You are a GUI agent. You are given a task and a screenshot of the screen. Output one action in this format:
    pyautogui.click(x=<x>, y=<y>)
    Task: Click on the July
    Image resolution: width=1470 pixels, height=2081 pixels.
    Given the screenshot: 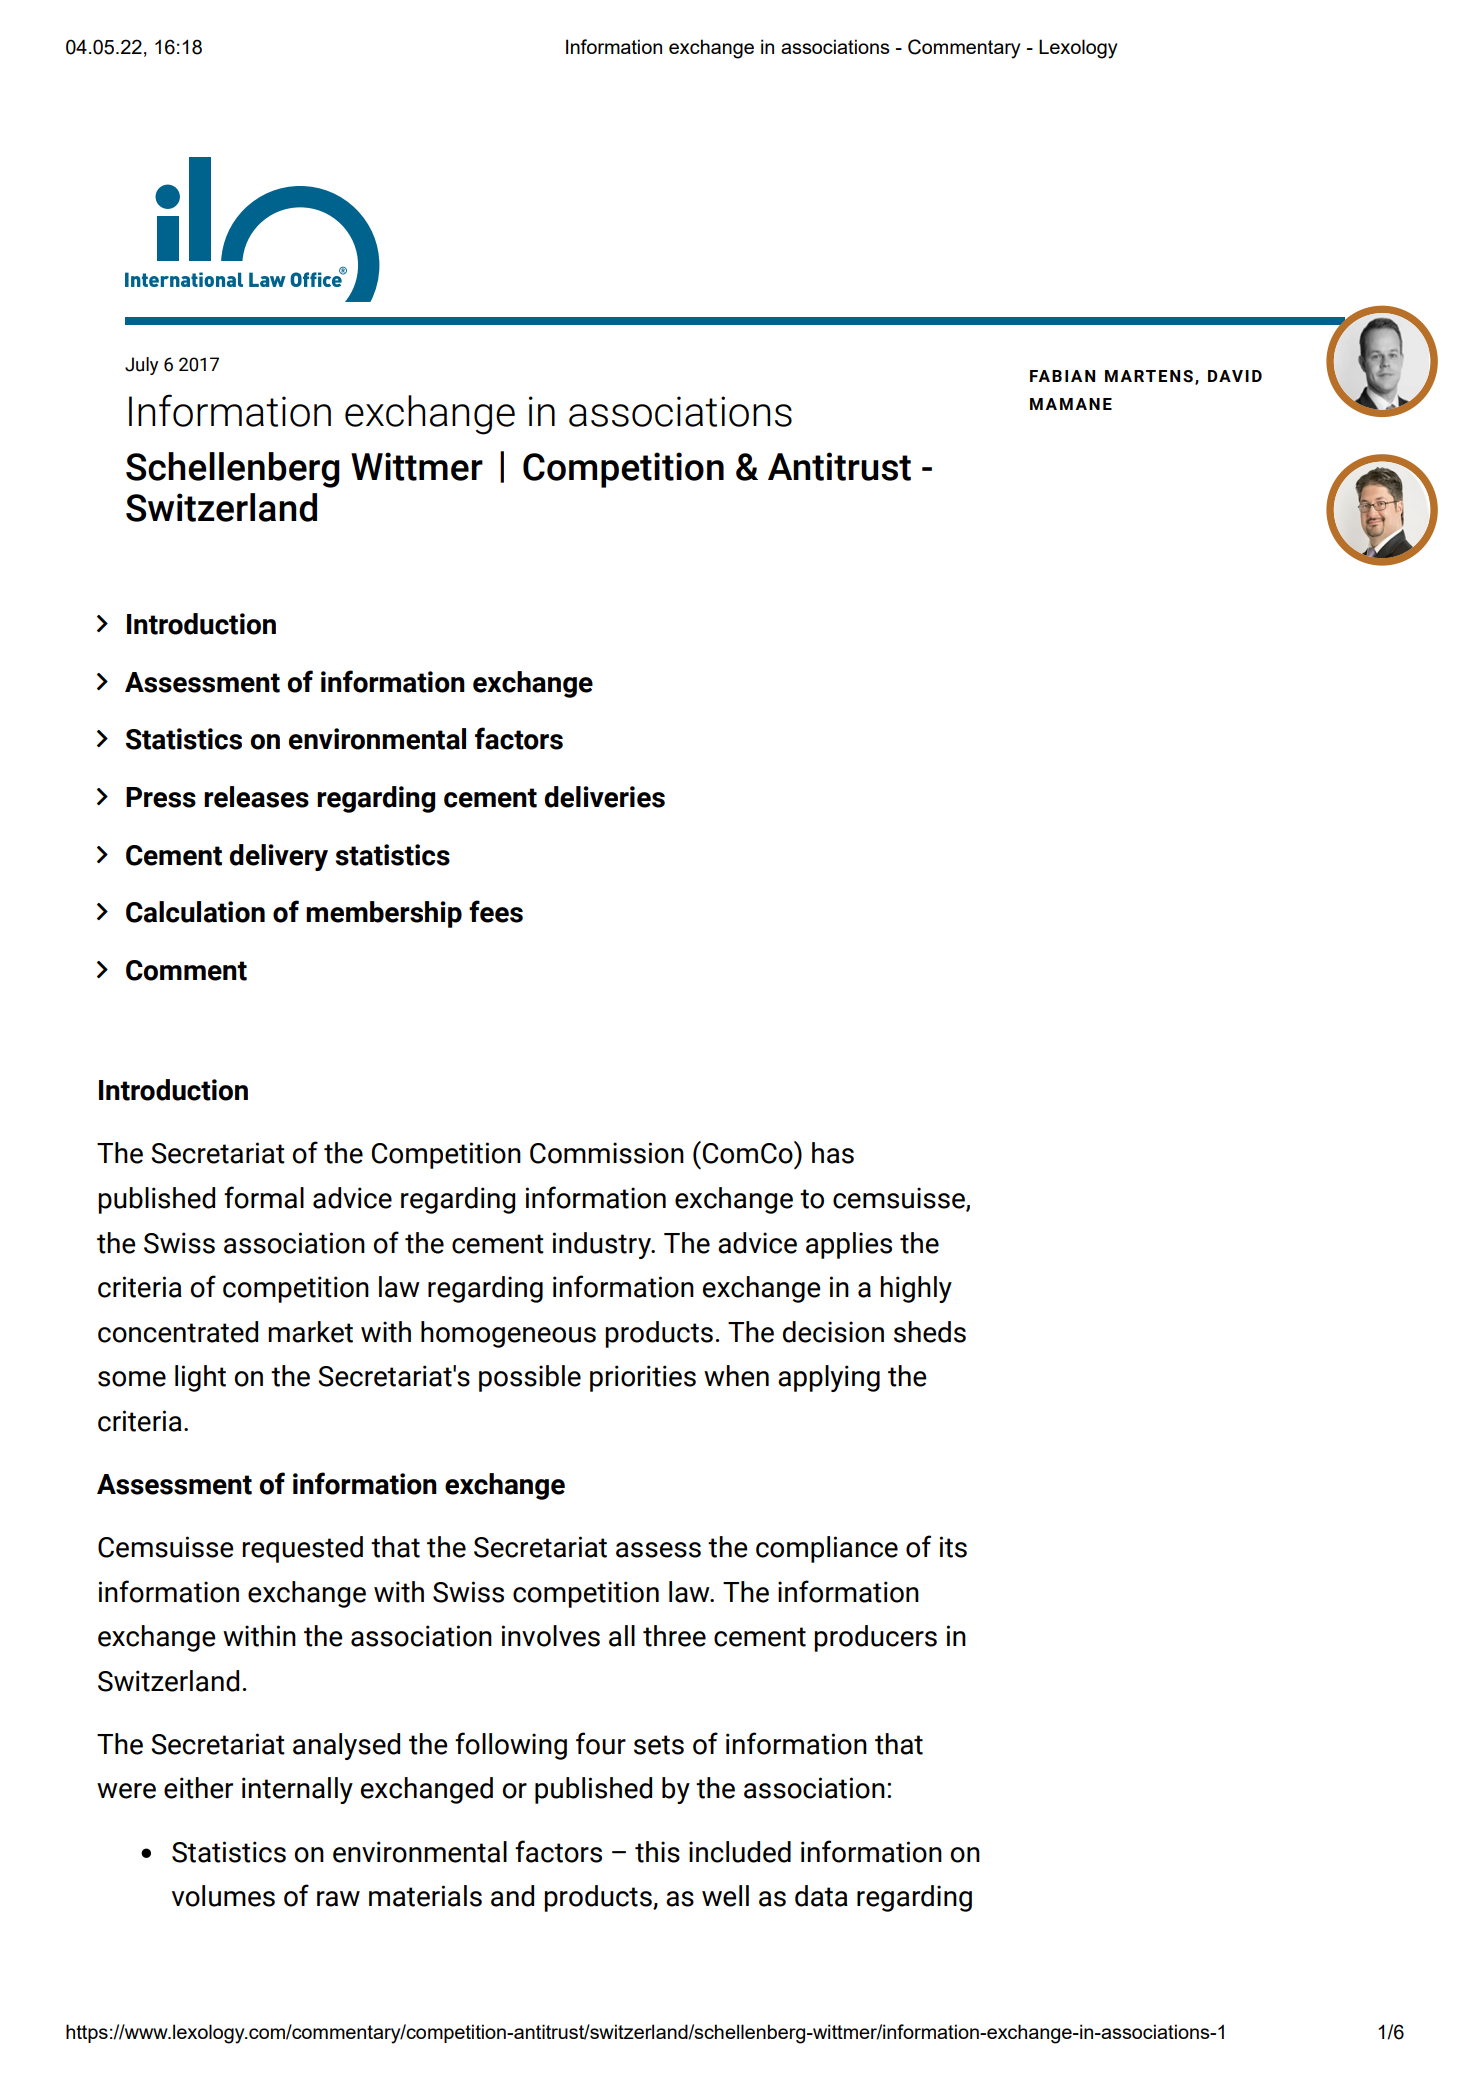 What is the action you would take?
    pyautogui.click(x=141, y=366)
